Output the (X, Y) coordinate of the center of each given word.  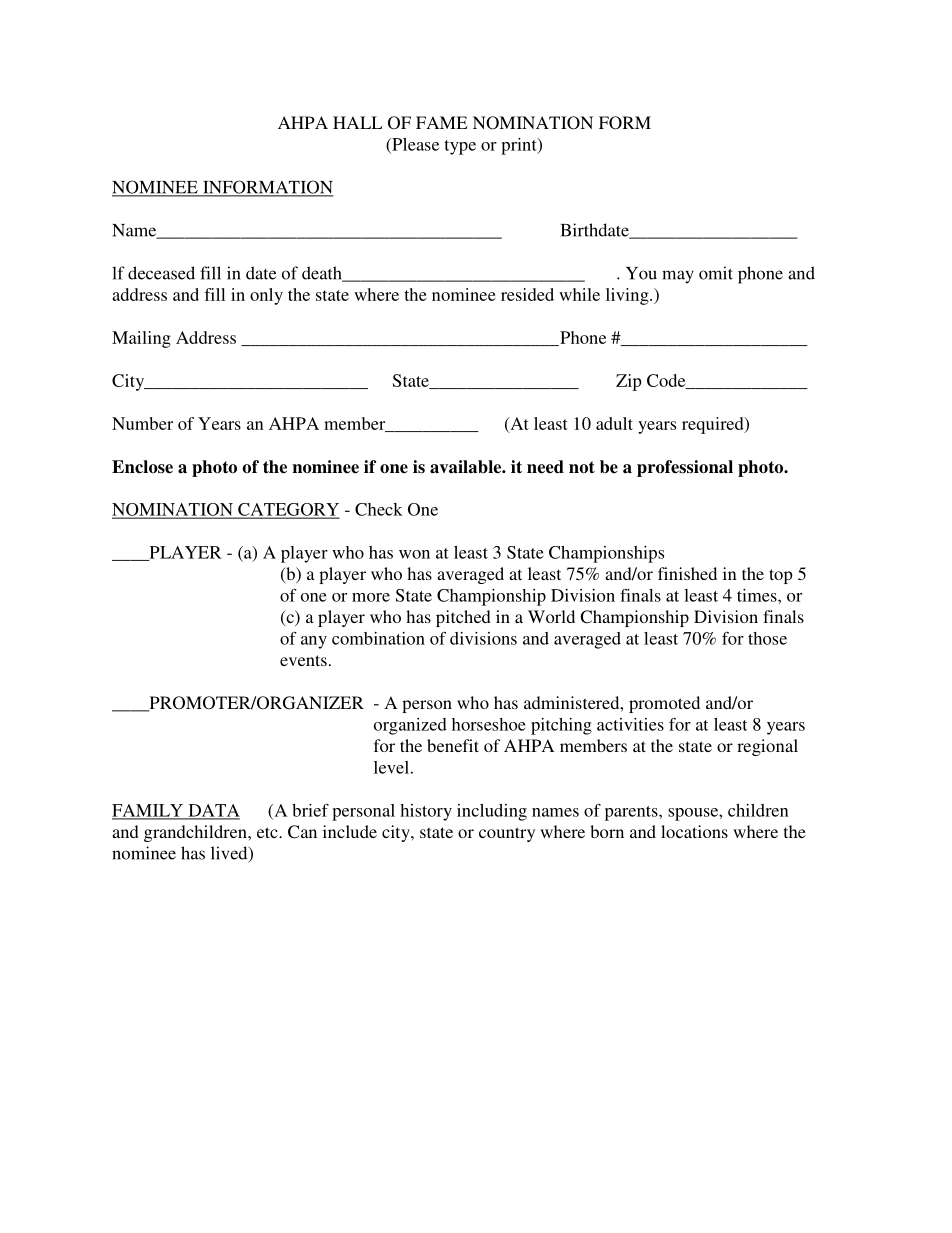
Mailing (141, 339)
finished (687, 573)
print (520, 146)
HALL (357, 122)
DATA (213, 811)
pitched (463, 618)
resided (527, 294)
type (460, 147)
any (314, 642)
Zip (628, 382)
